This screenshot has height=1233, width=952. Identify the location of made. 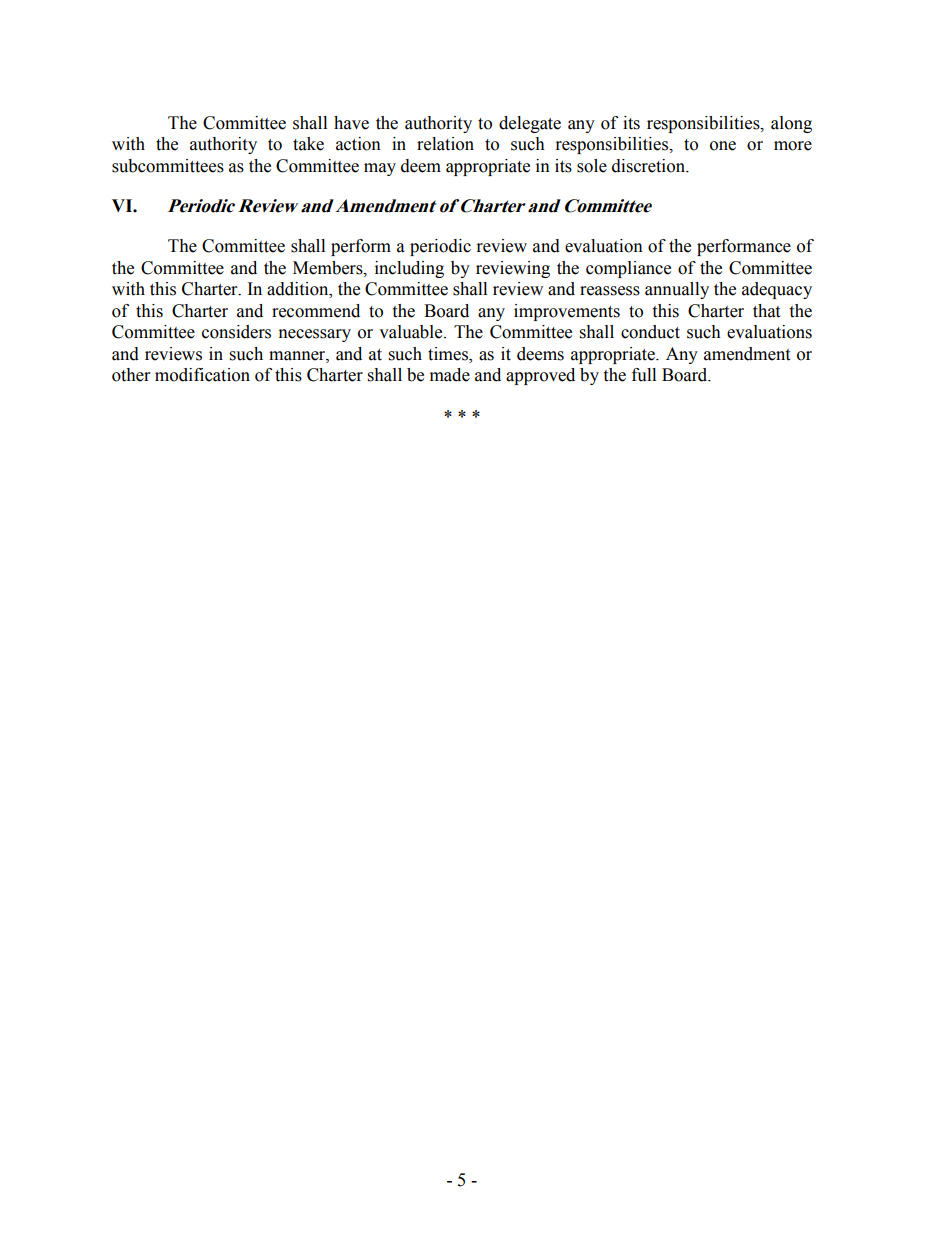
(450, 375).
